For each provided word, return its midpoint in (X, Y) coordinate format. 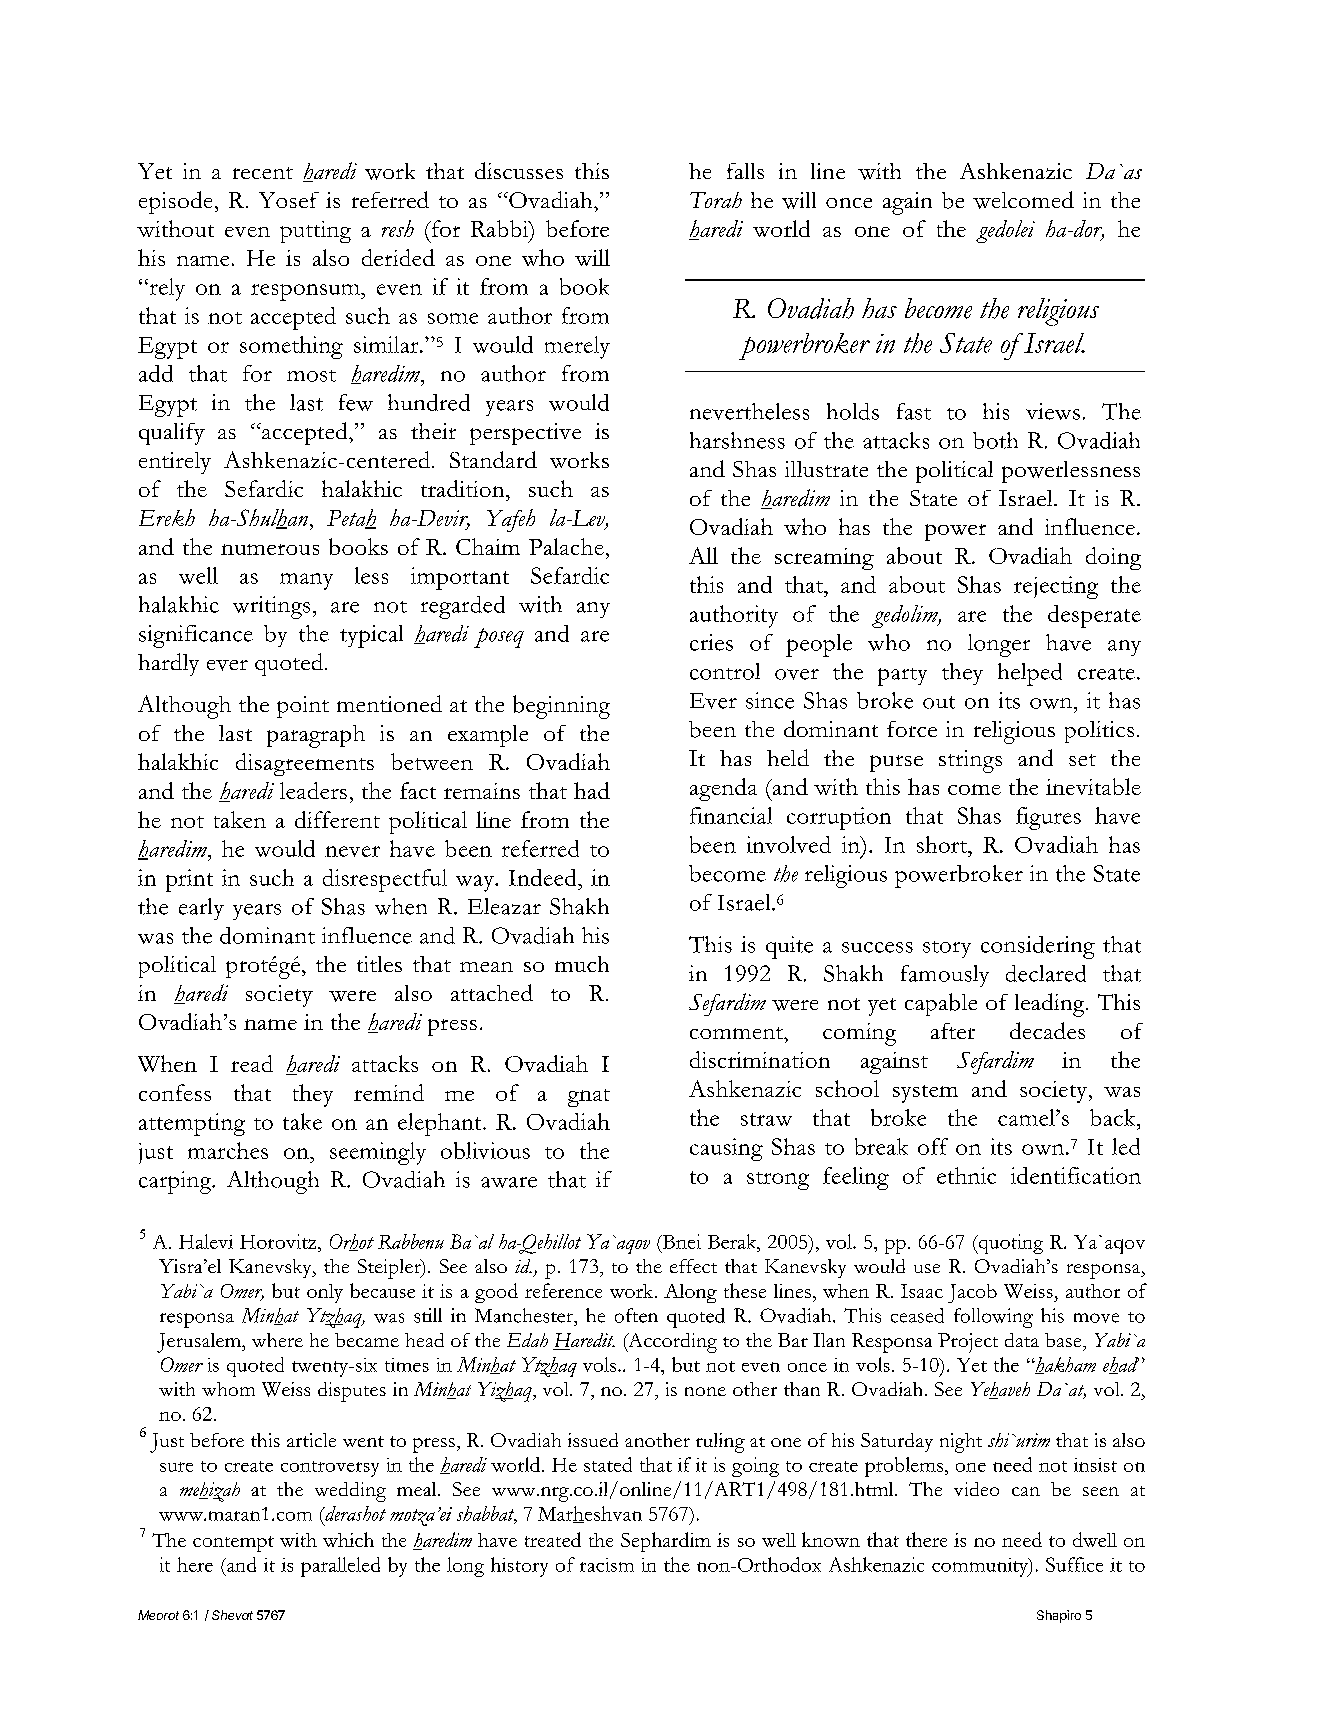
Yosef (289, 200)
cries (711, 642)
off (933, 1146)
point (303, 707)
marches (228, 1150)
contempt (233, 1544)
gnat (589, 1098)
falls (745, 171)
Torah (716, 200)
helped (1030, 674)
